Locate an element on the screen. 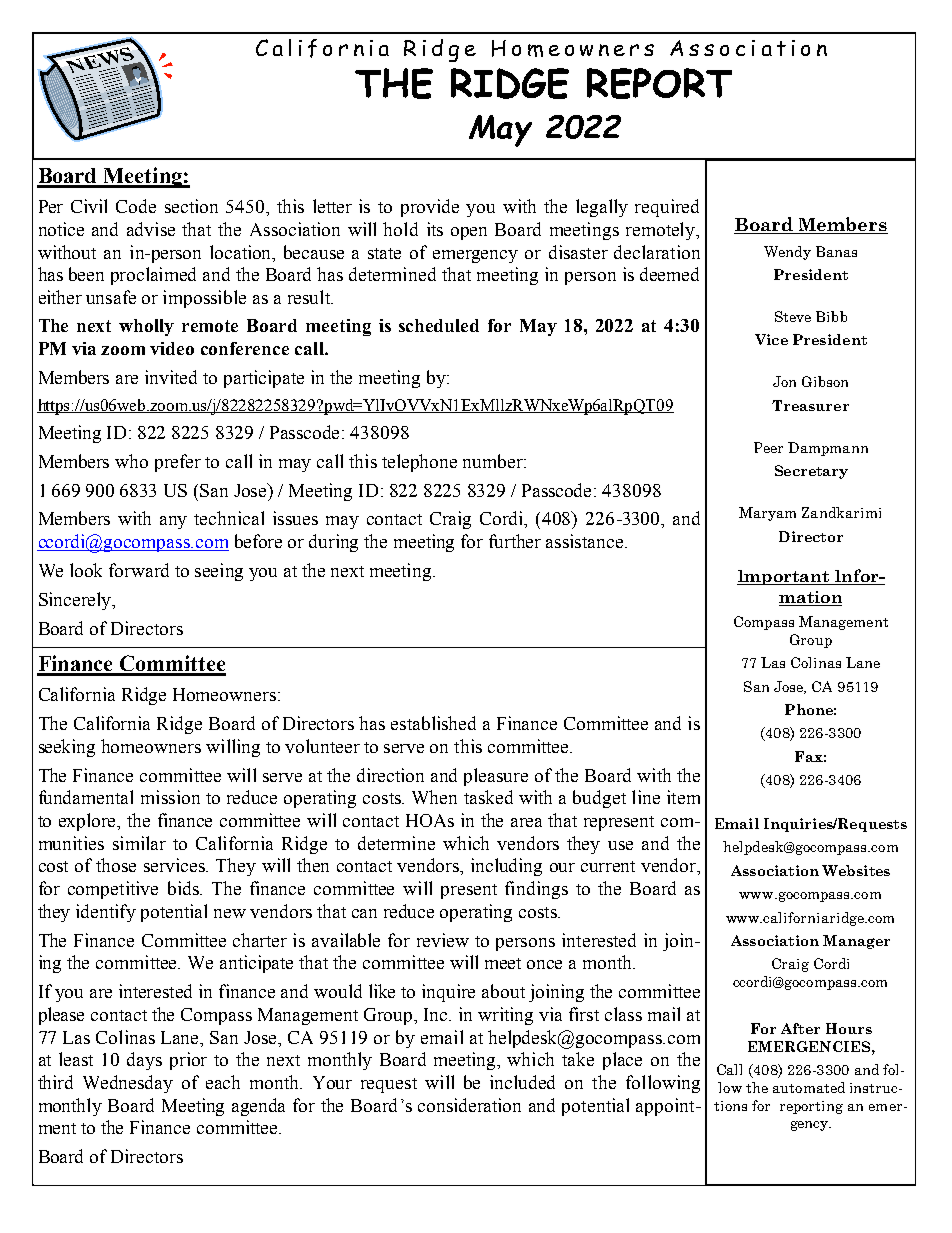 The image size is (952, 1233). consideration is located at coordinates (469, 1105).
